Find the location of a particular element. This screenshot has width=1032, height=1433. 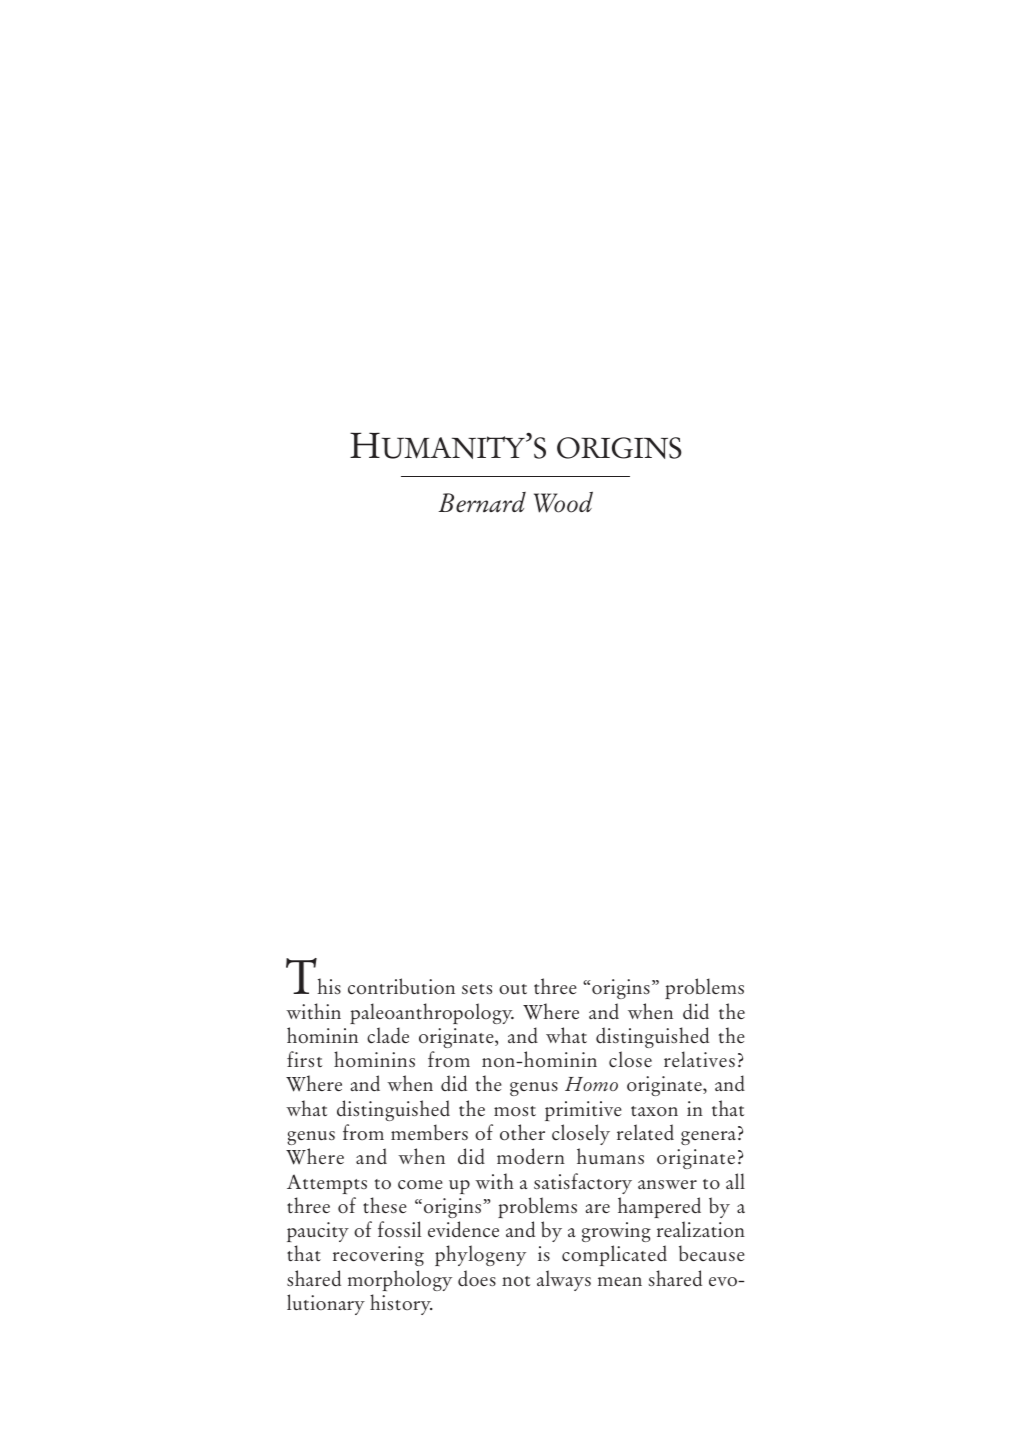

contribution is located at coordinates (401, 986).
